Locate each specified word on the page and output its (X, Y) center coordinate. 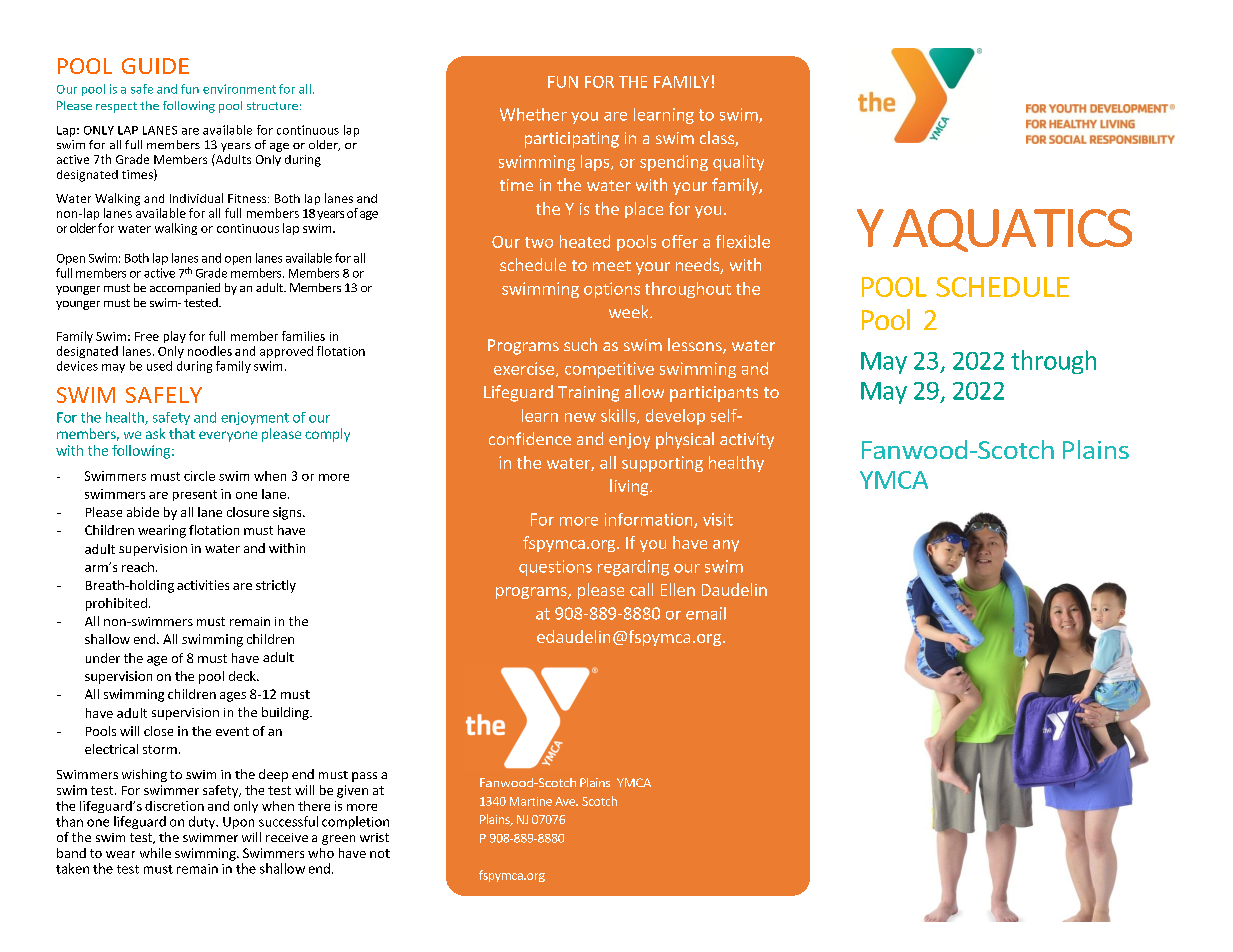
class (718, 139)
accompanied (185, 289)
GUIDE (155, 66)
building (286, 713)
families (303, 336)
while (155, 853)
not (380, 853)
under (103, 658)
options (612, 290)
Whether (533, 114)
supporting (662, 464)
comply (327, 435)
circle (199, 476)
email (706, 613)
